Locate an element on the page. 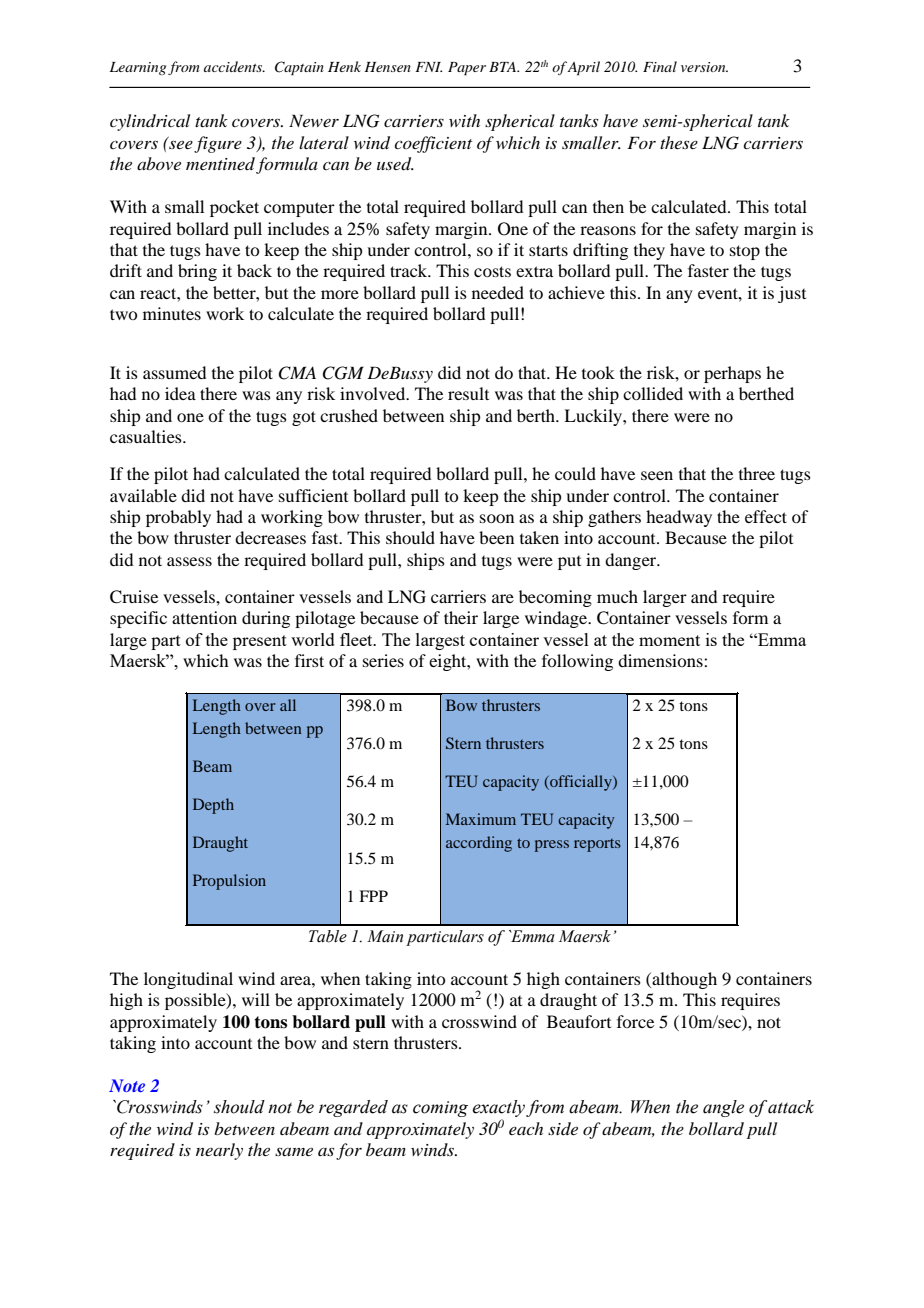 The height and width of the document is (1308, 924). Propulsion is located at coordinates (229, 882).
